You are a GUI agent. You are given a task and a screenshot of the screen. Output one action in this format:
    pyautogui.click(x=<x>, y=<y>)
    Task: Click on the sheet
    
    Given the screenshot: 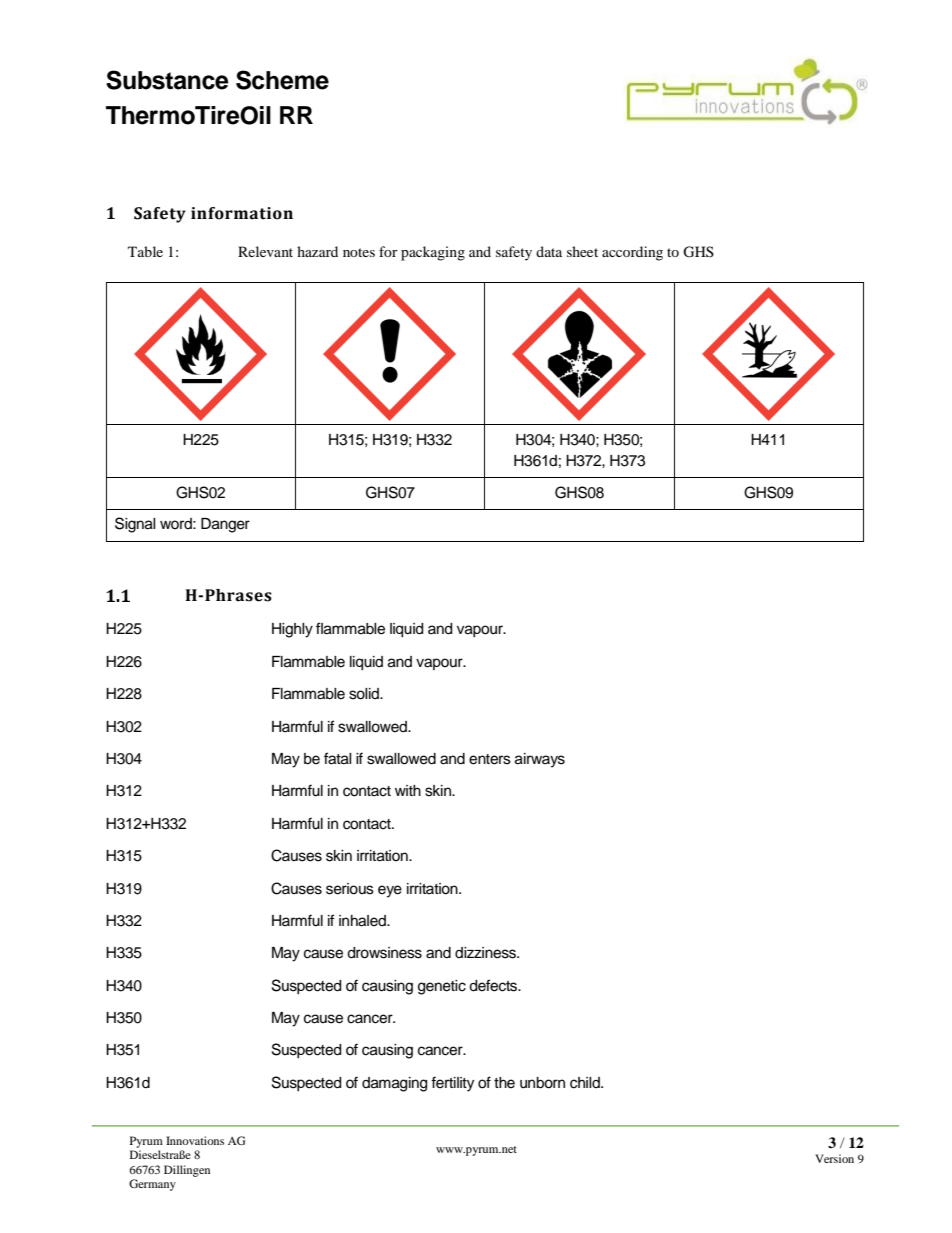 What is the action you would take?
    pyautogui.click(x=582, y=251)
